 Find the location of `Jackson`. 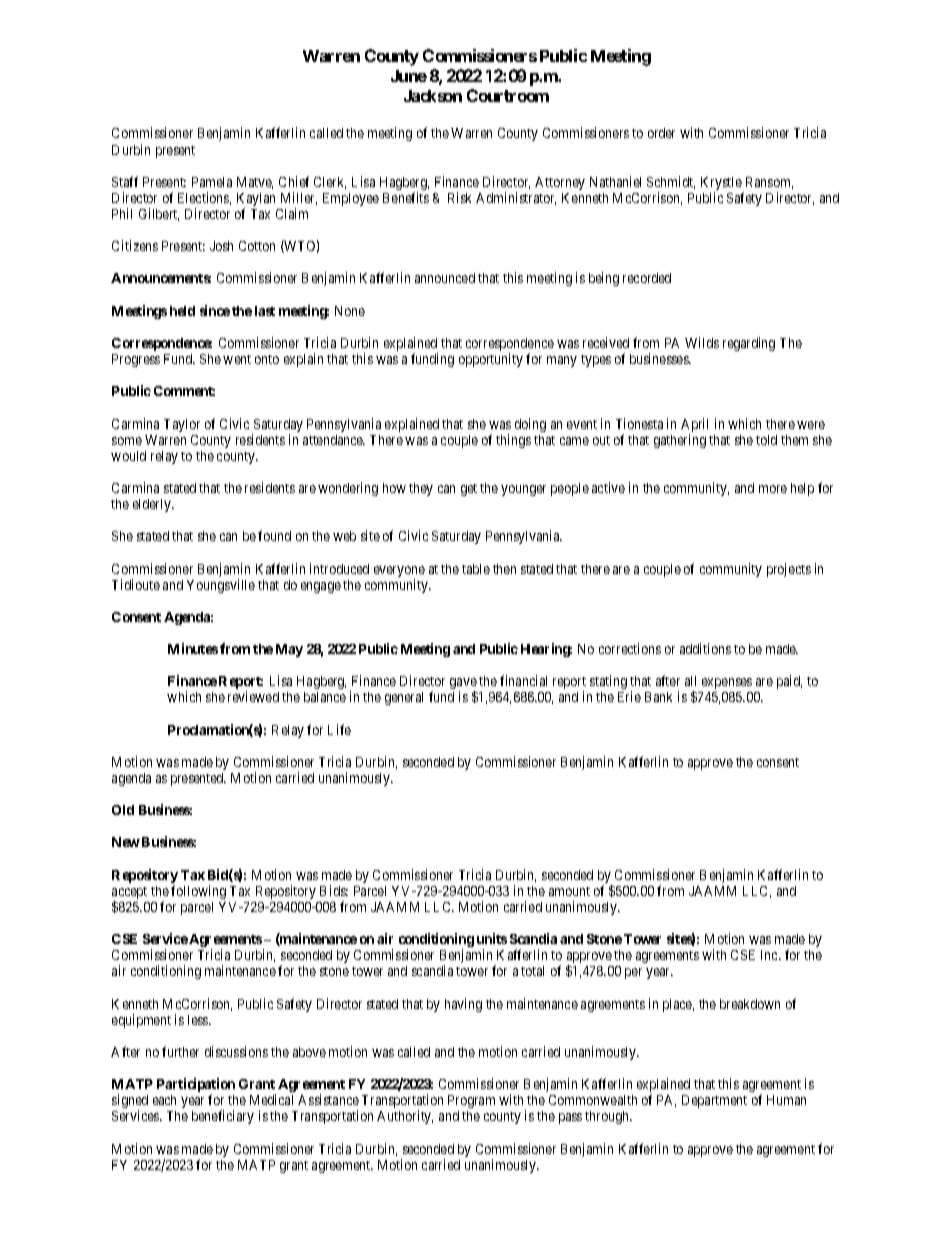

Jackson is located at coordinates (433, 96).
